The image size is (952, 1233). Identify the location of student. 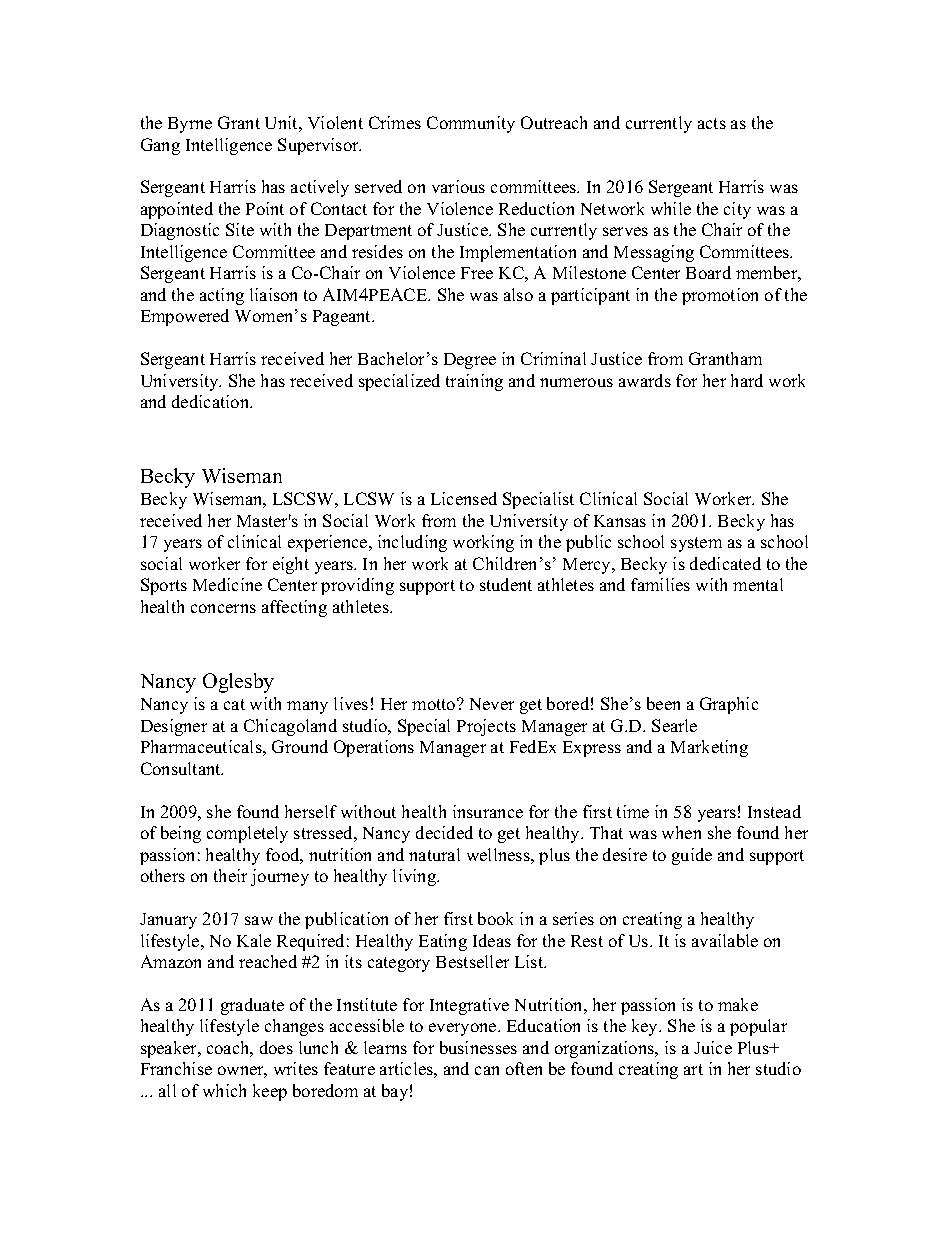
(506, 584).
